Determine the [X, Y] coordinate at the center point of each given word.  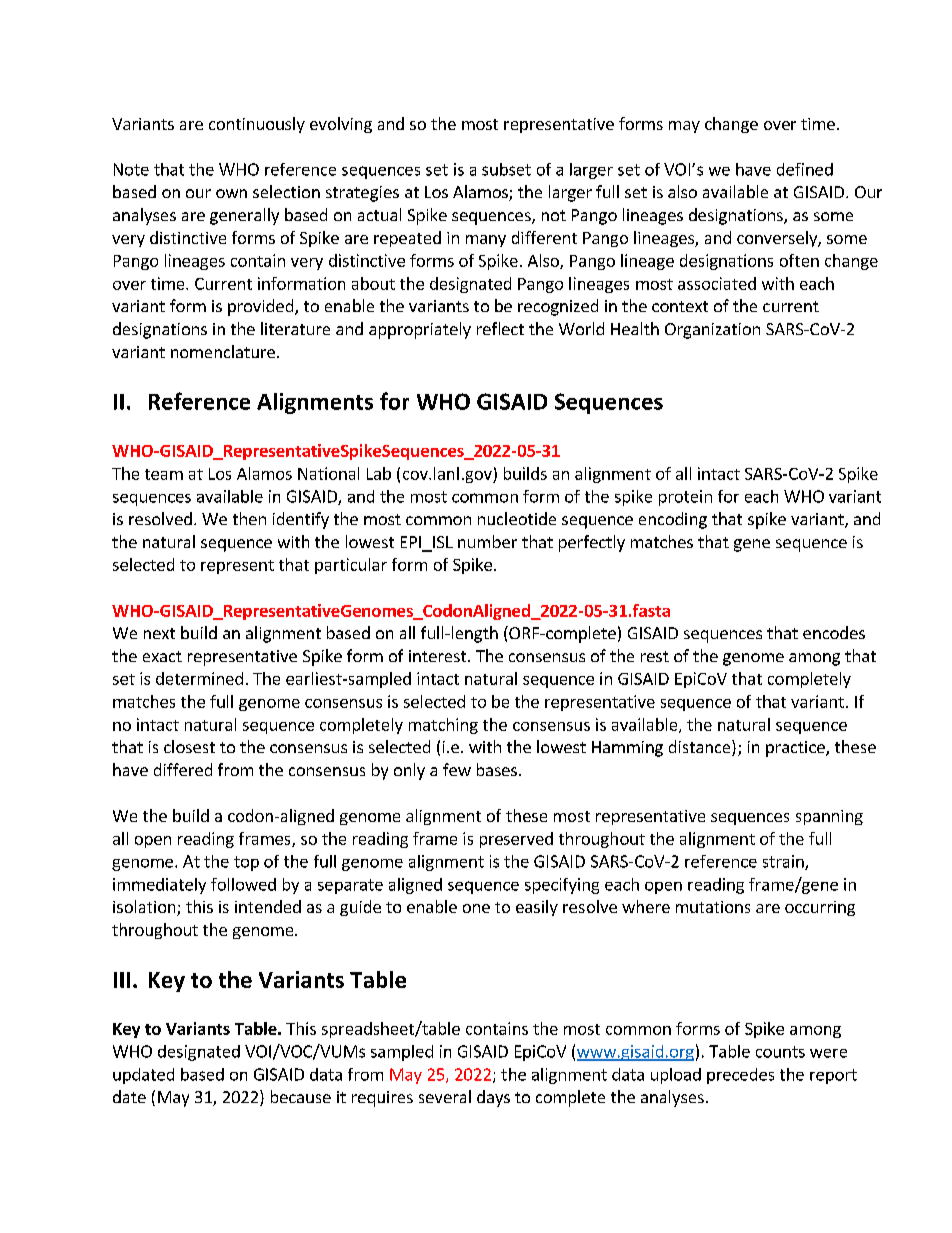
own [231, 193]
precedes [740, 1076]
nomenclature [223, 351]
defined [805, 169]
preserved [516, 840]
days [493, 1098]
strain [784, 862]
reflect [500, 328]
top [246, 863]
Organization [712, 331]
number [487, 541]
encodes [834, 632]
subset [506, 169]
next [159, 633]
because [301, 1096]
